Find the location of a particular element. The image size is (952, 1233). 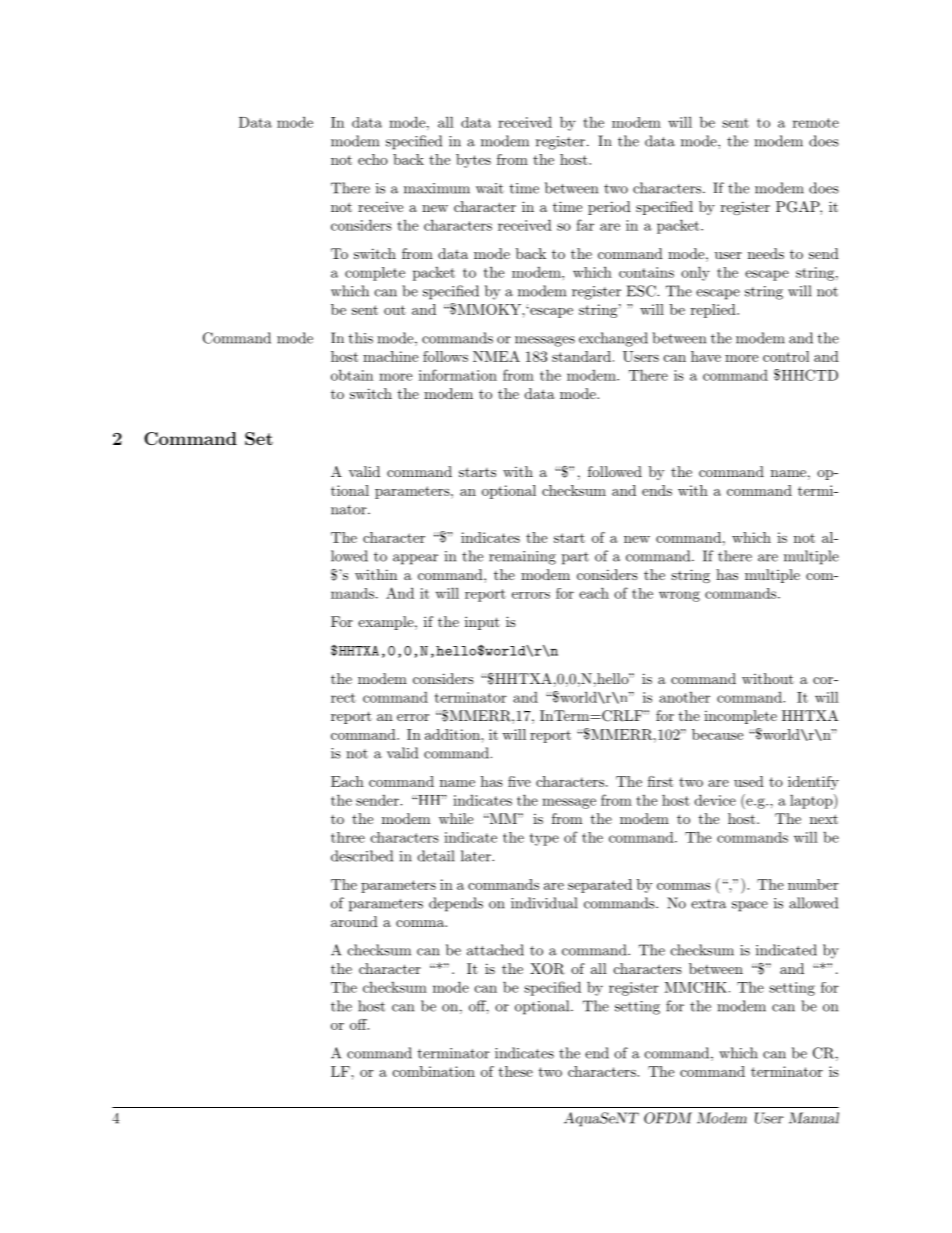

combination is located at coordinates (434, 1071).
